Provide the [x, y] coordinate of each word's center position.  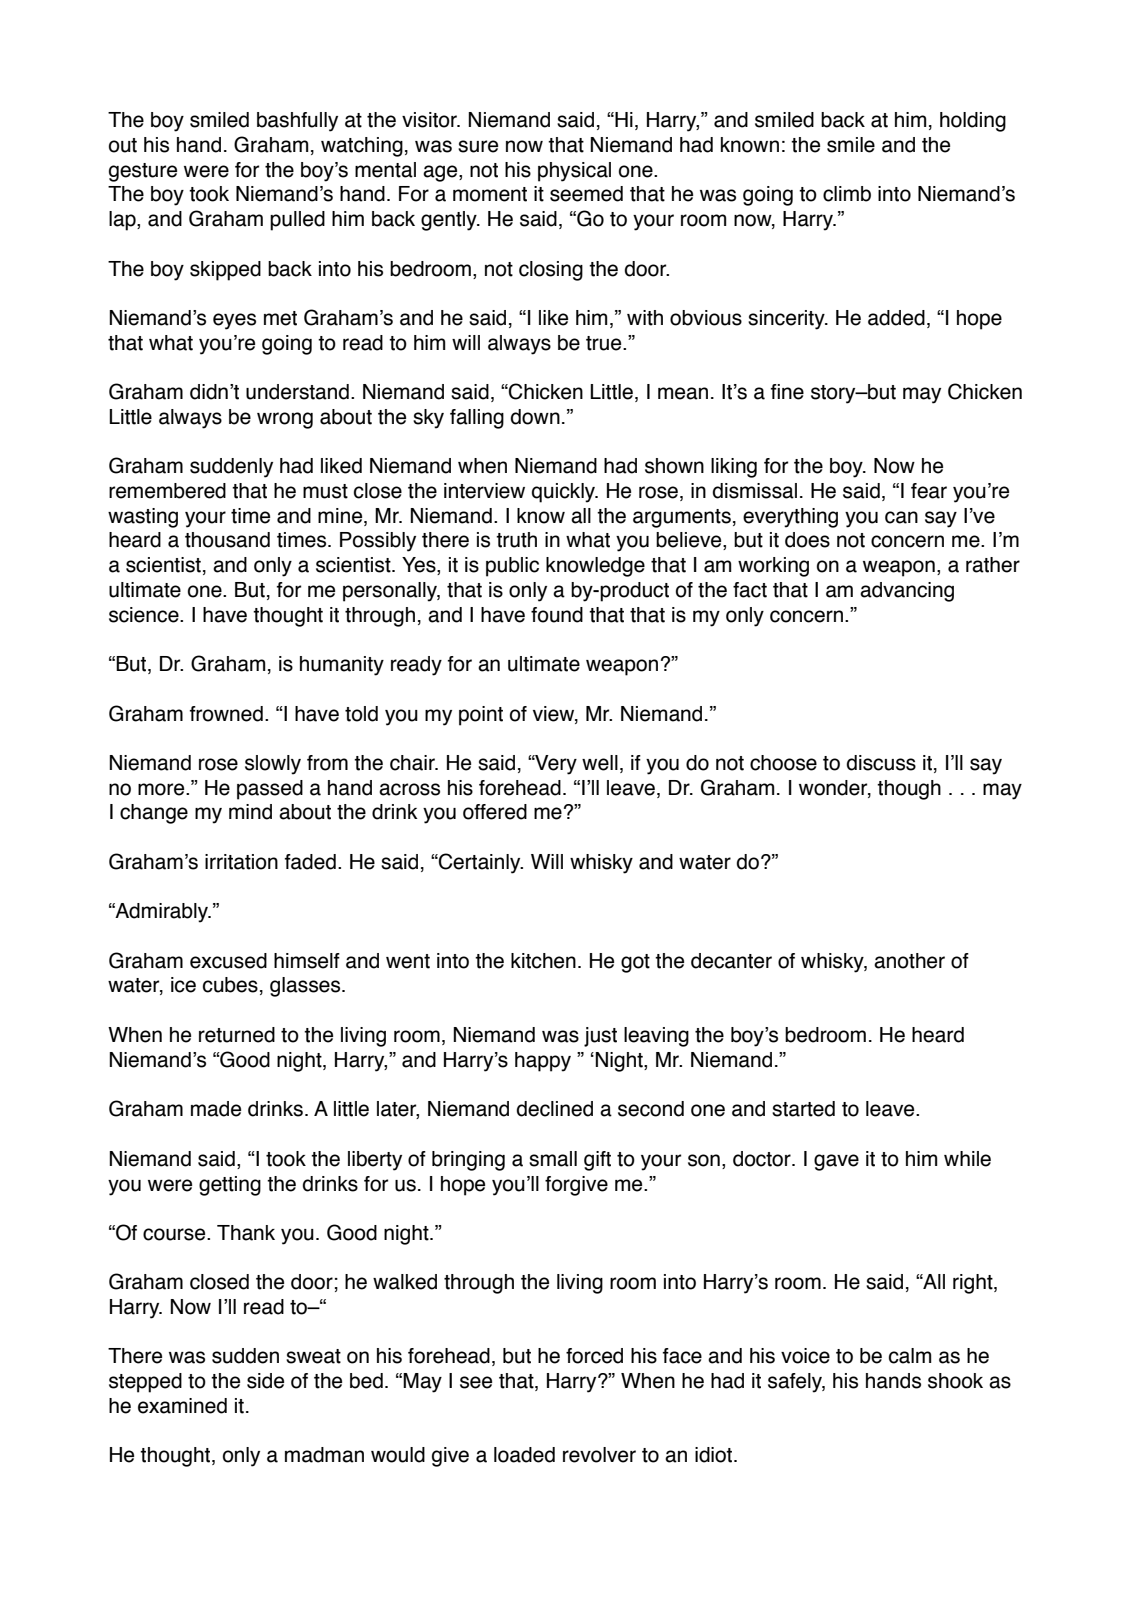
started [803, 1109]
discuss [881, 763]
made [216, 1109]
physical [574, 172]
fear [929, 491]
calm [910, 1356]
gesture [143, 172]
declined [554, 1109]
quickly [565, 493]
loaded [524, 1455]
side [265, 1381]
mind [250, 812]
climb [847, 194]
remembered [167, 491]
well [600, 763]
